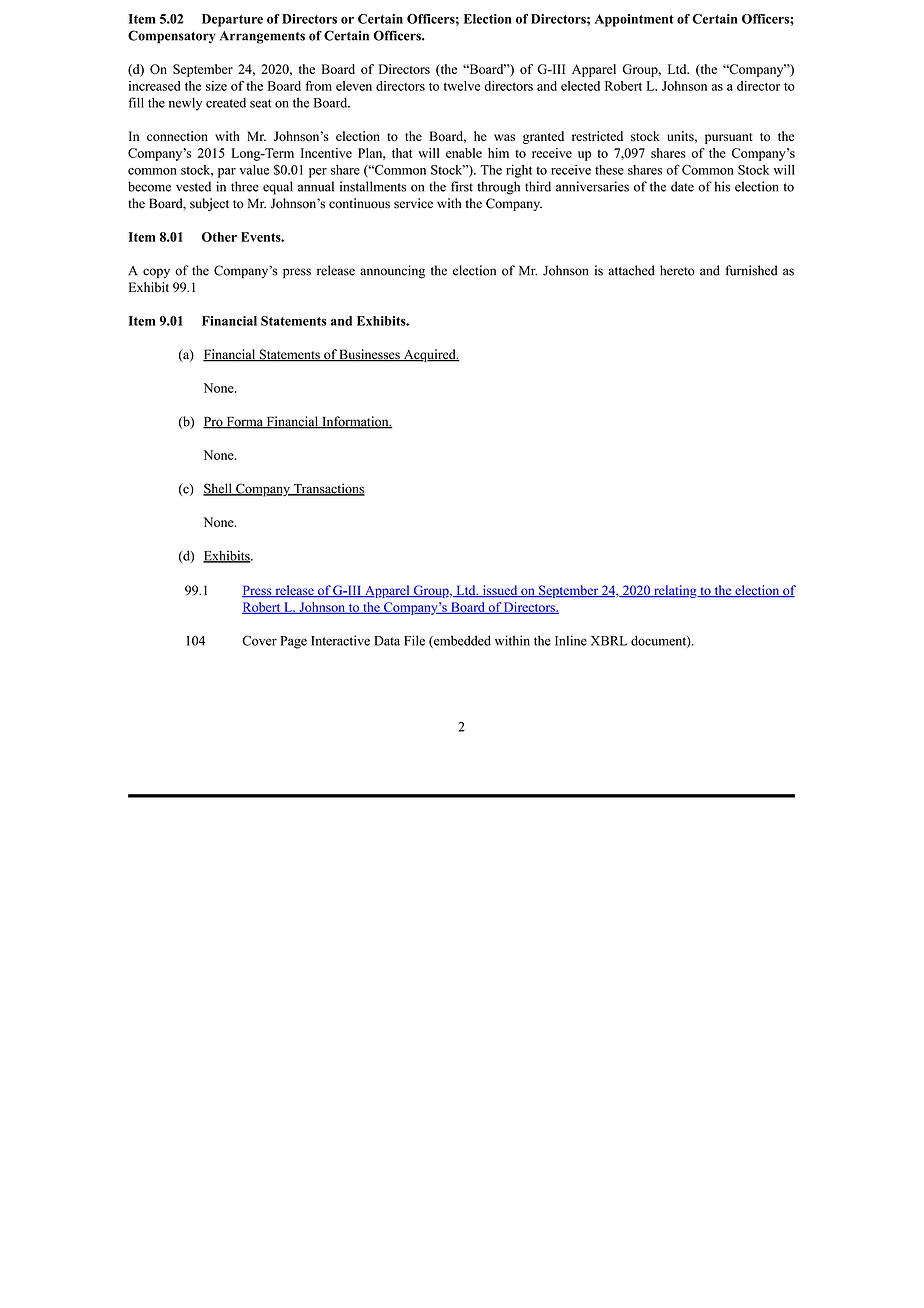 The width and height of the screenshot is (924, 1308). What do you see at coordinates (675, 591) in the screenshot?
I see `relating` at bounding box center [675, 591].
